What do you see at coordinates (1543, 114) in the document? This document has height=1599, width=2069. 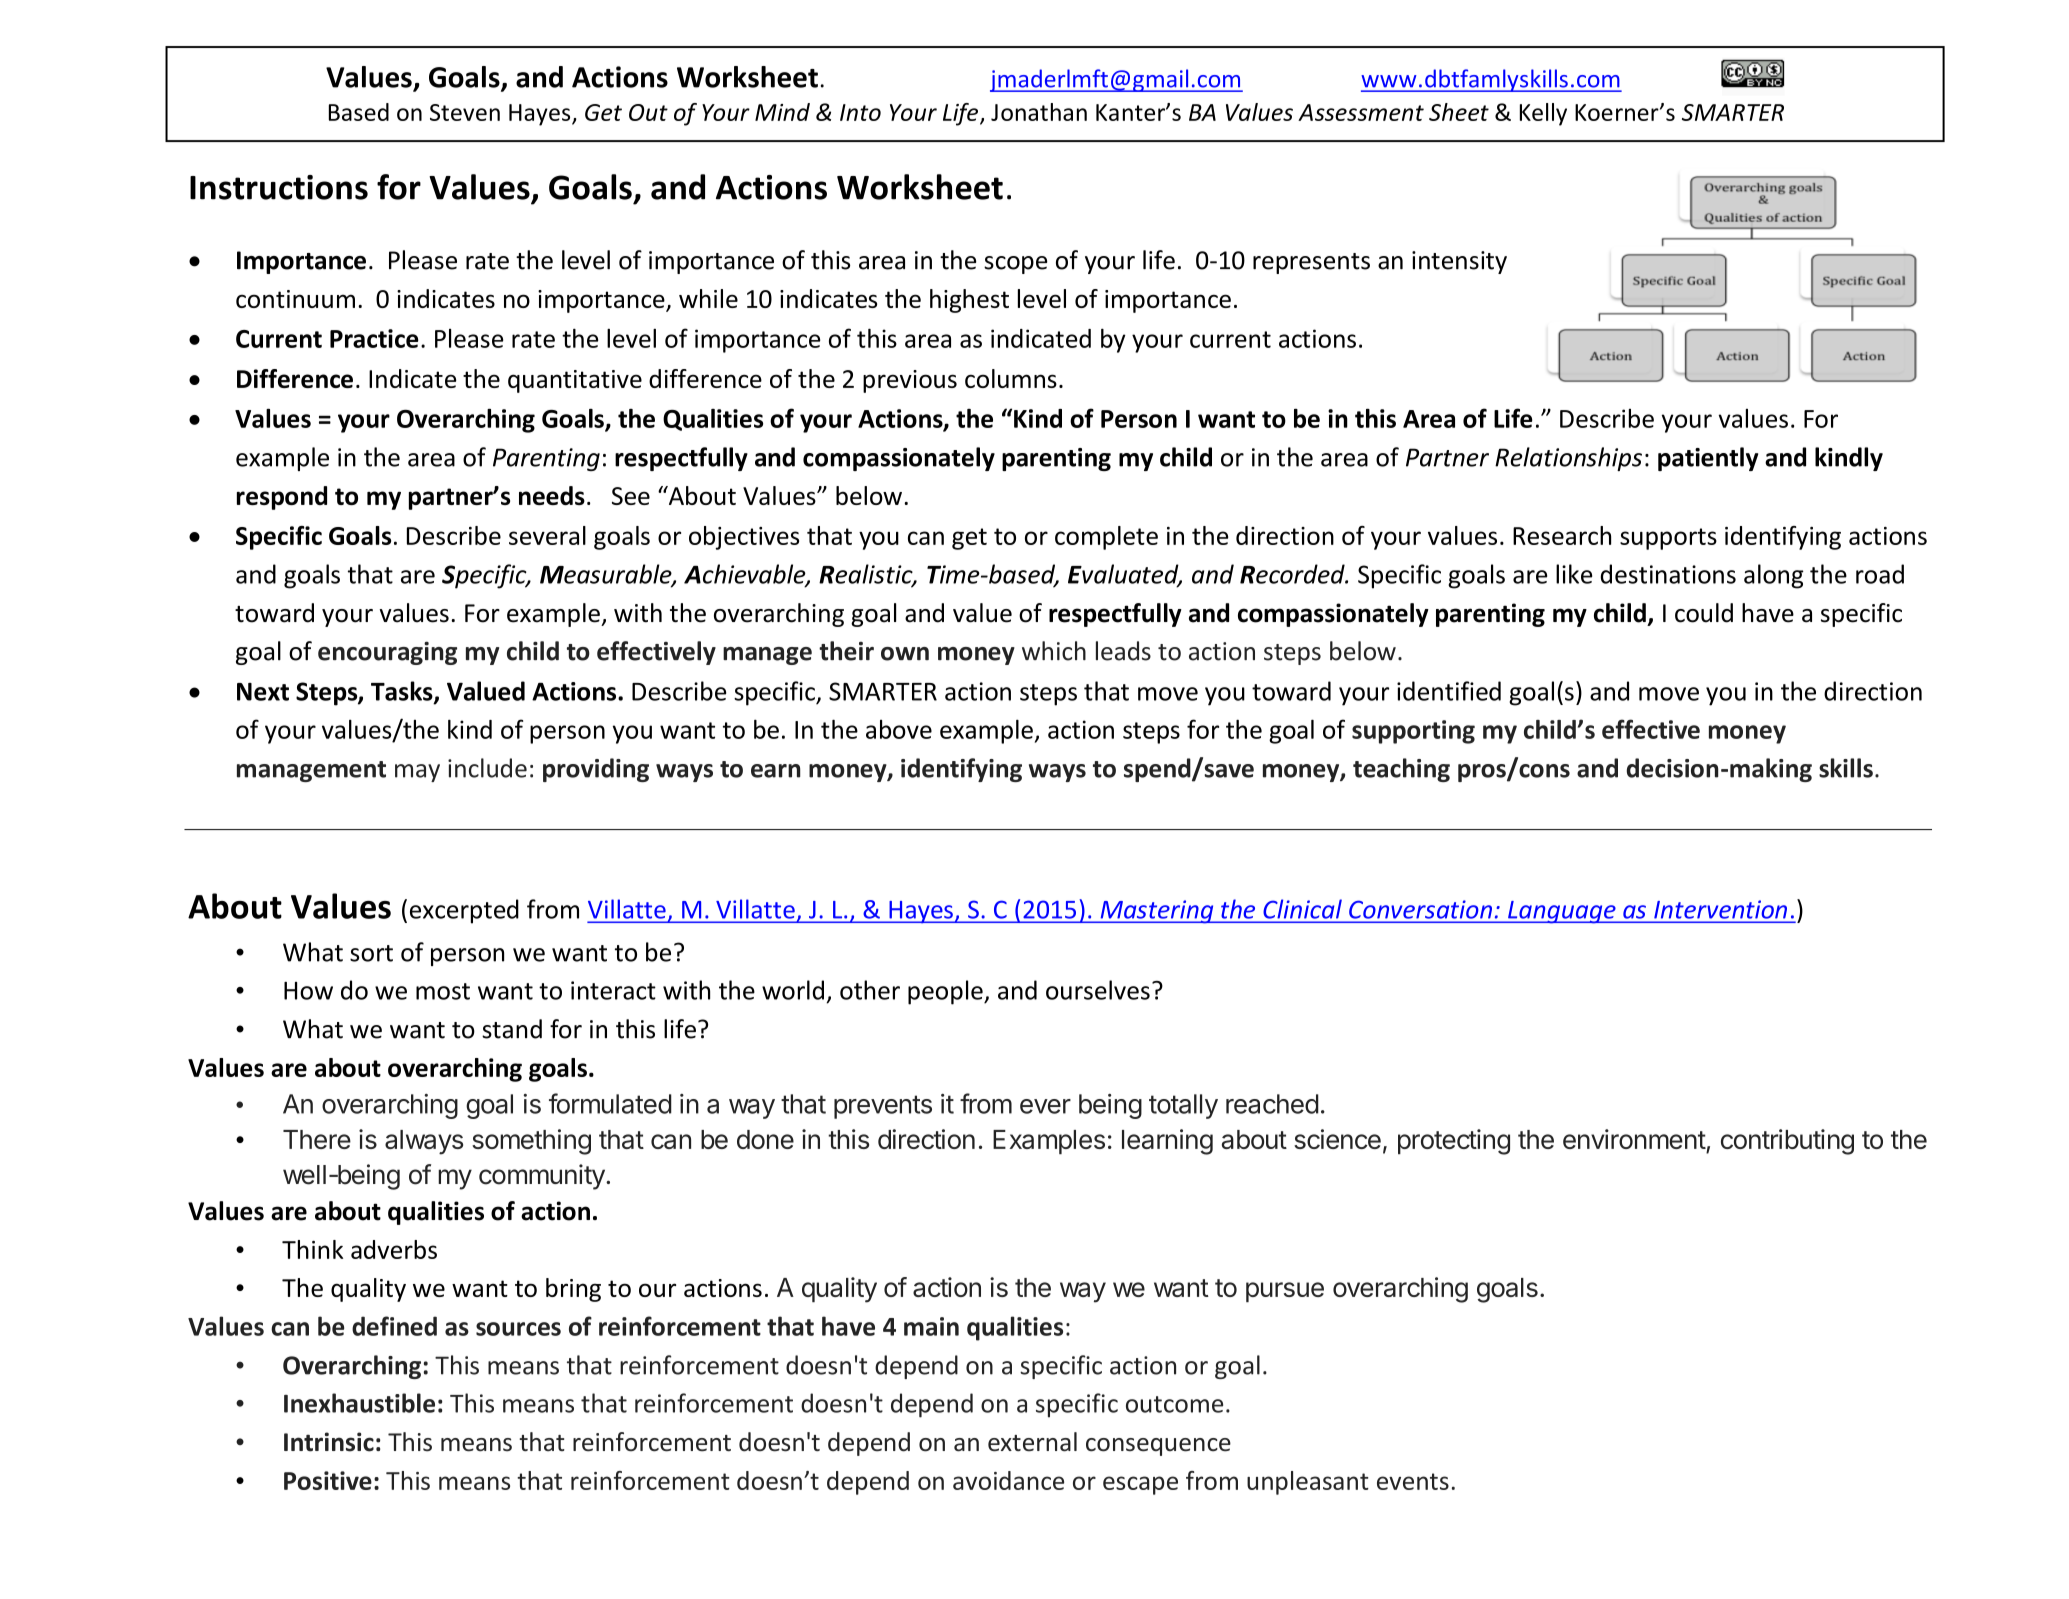 I see `Kelly` at bounding box center [1543, 114].
